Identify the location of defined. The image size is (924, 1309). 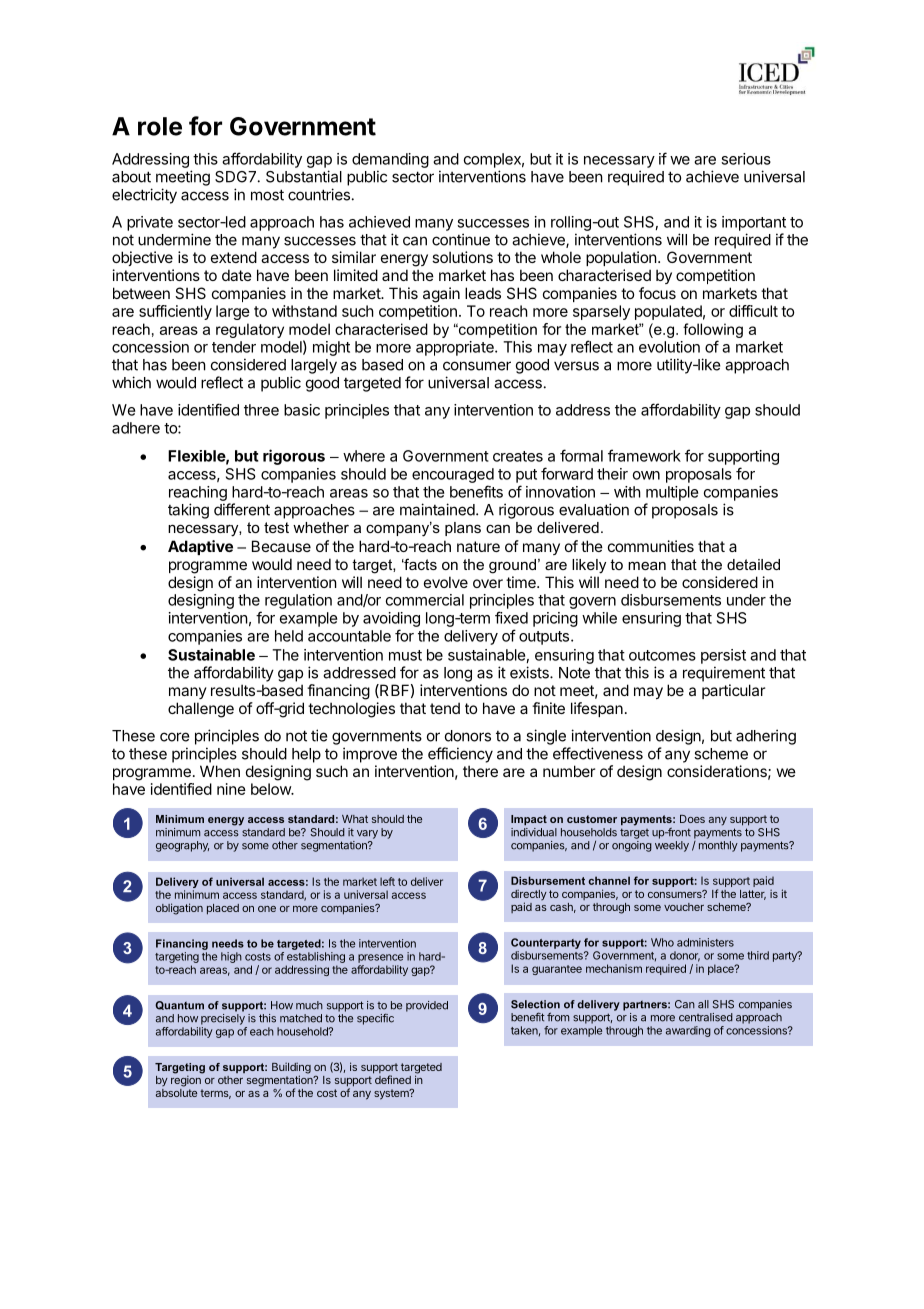
(392, 1078).
